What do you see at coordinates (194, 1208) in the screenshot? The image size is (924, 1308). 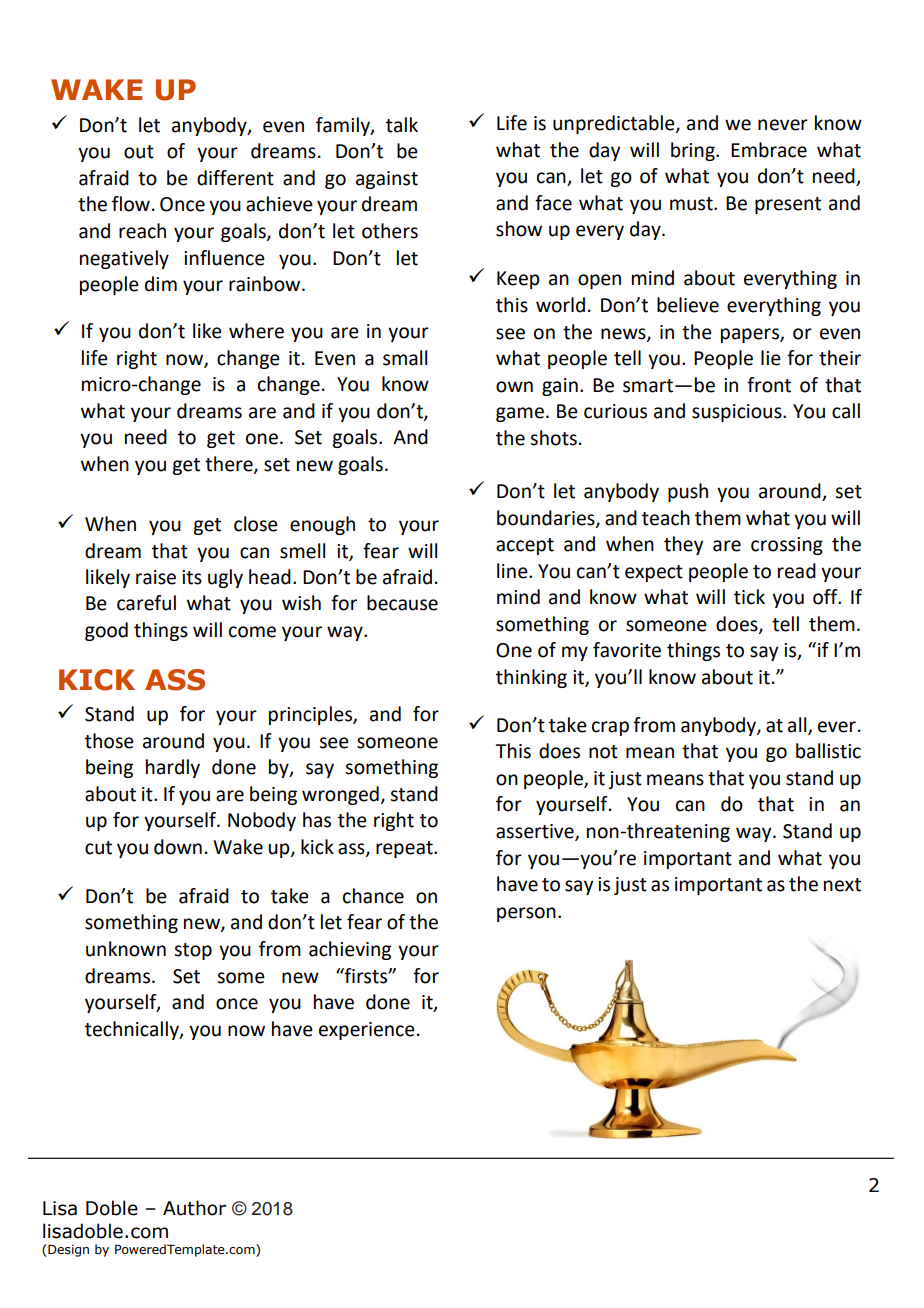 I see `Author` at bounding box center [194, 1208].
